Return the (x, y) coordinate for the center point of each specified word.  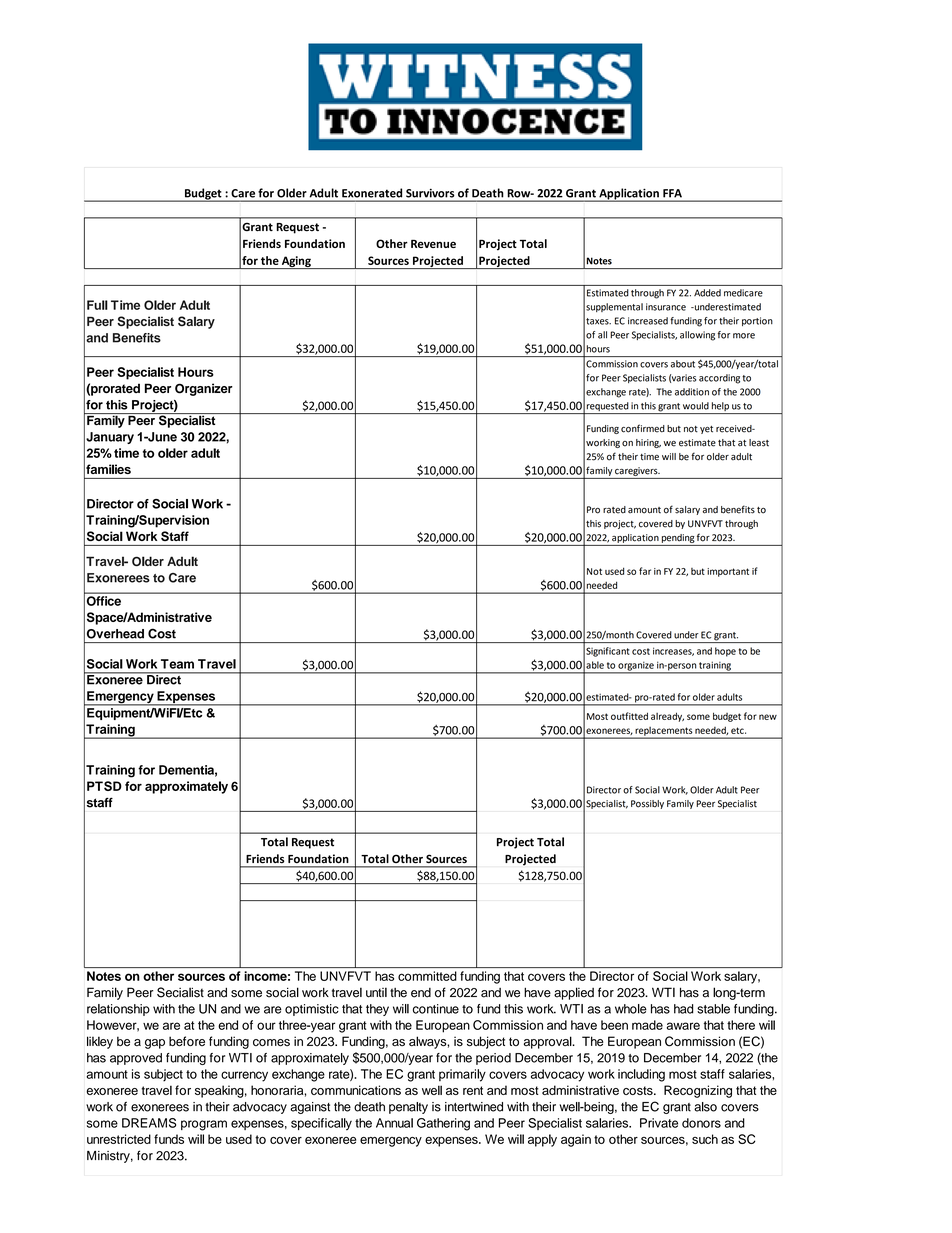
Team (177, 664)
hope (725, 652)
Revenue (433, 244)
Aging (296, 262)
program (204, 1125)
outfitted (629, 716)
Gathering (443, 1124)
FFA (672, 193)
